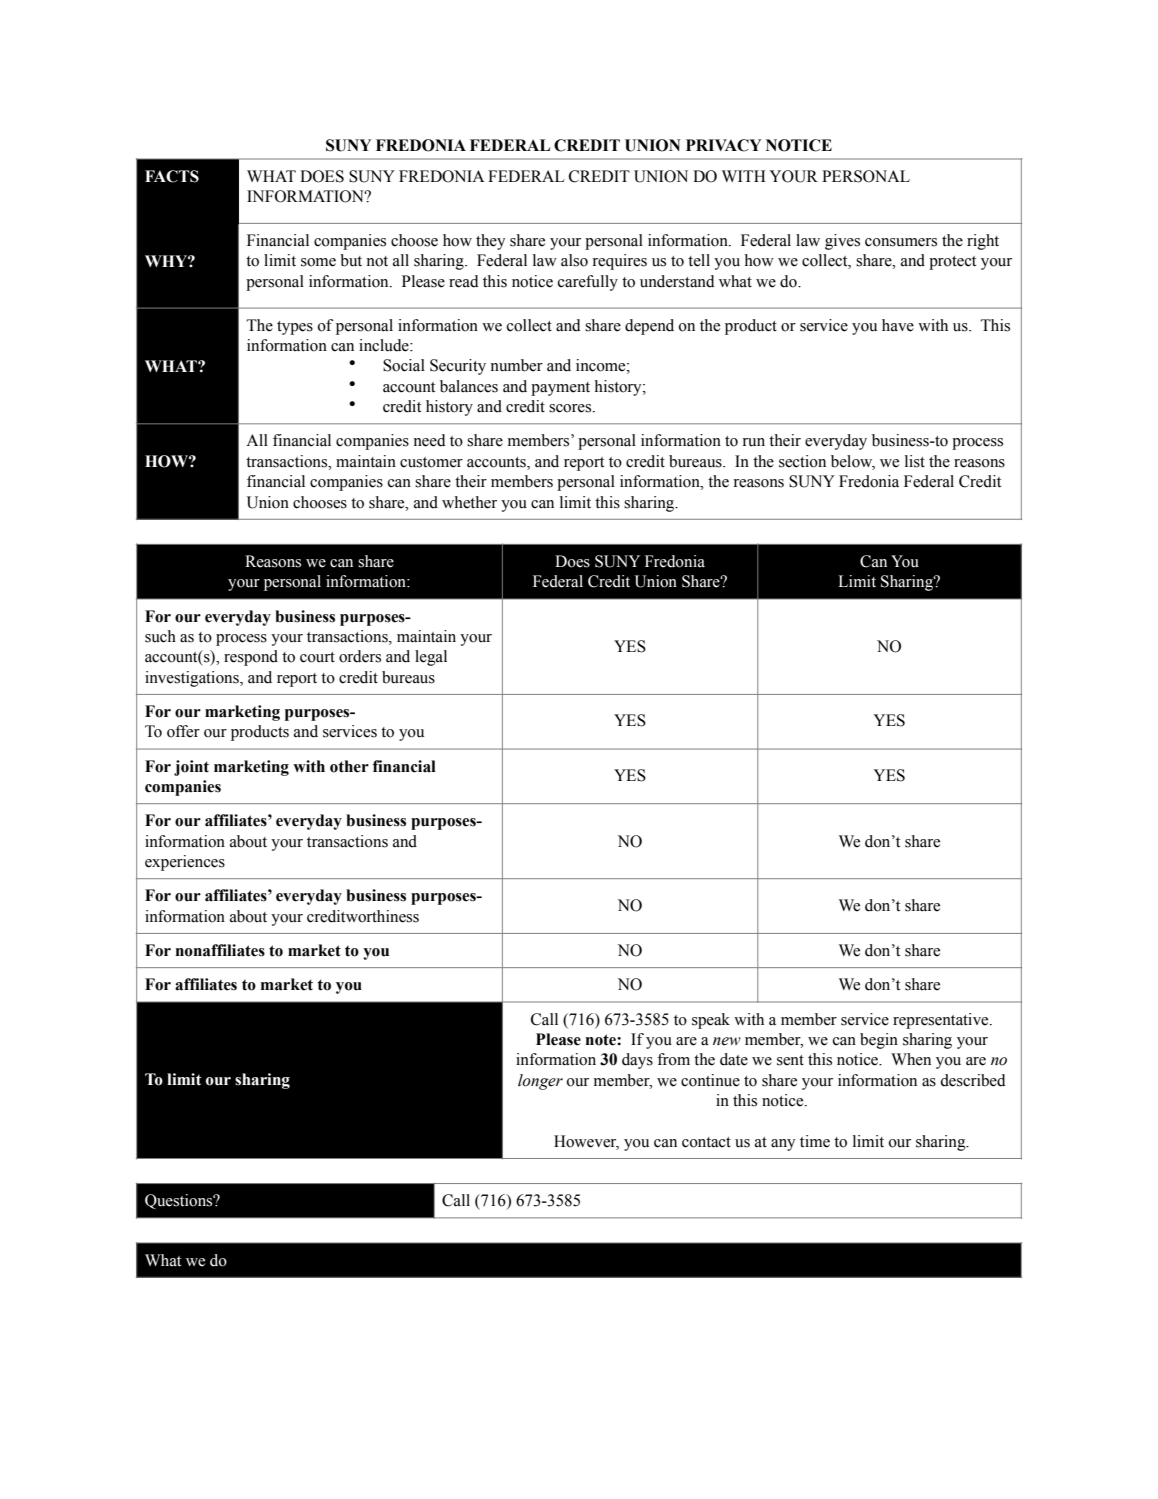 The height and width of the screenshot is (1499, 1158). I want to click on days, so click(637, 1061).
